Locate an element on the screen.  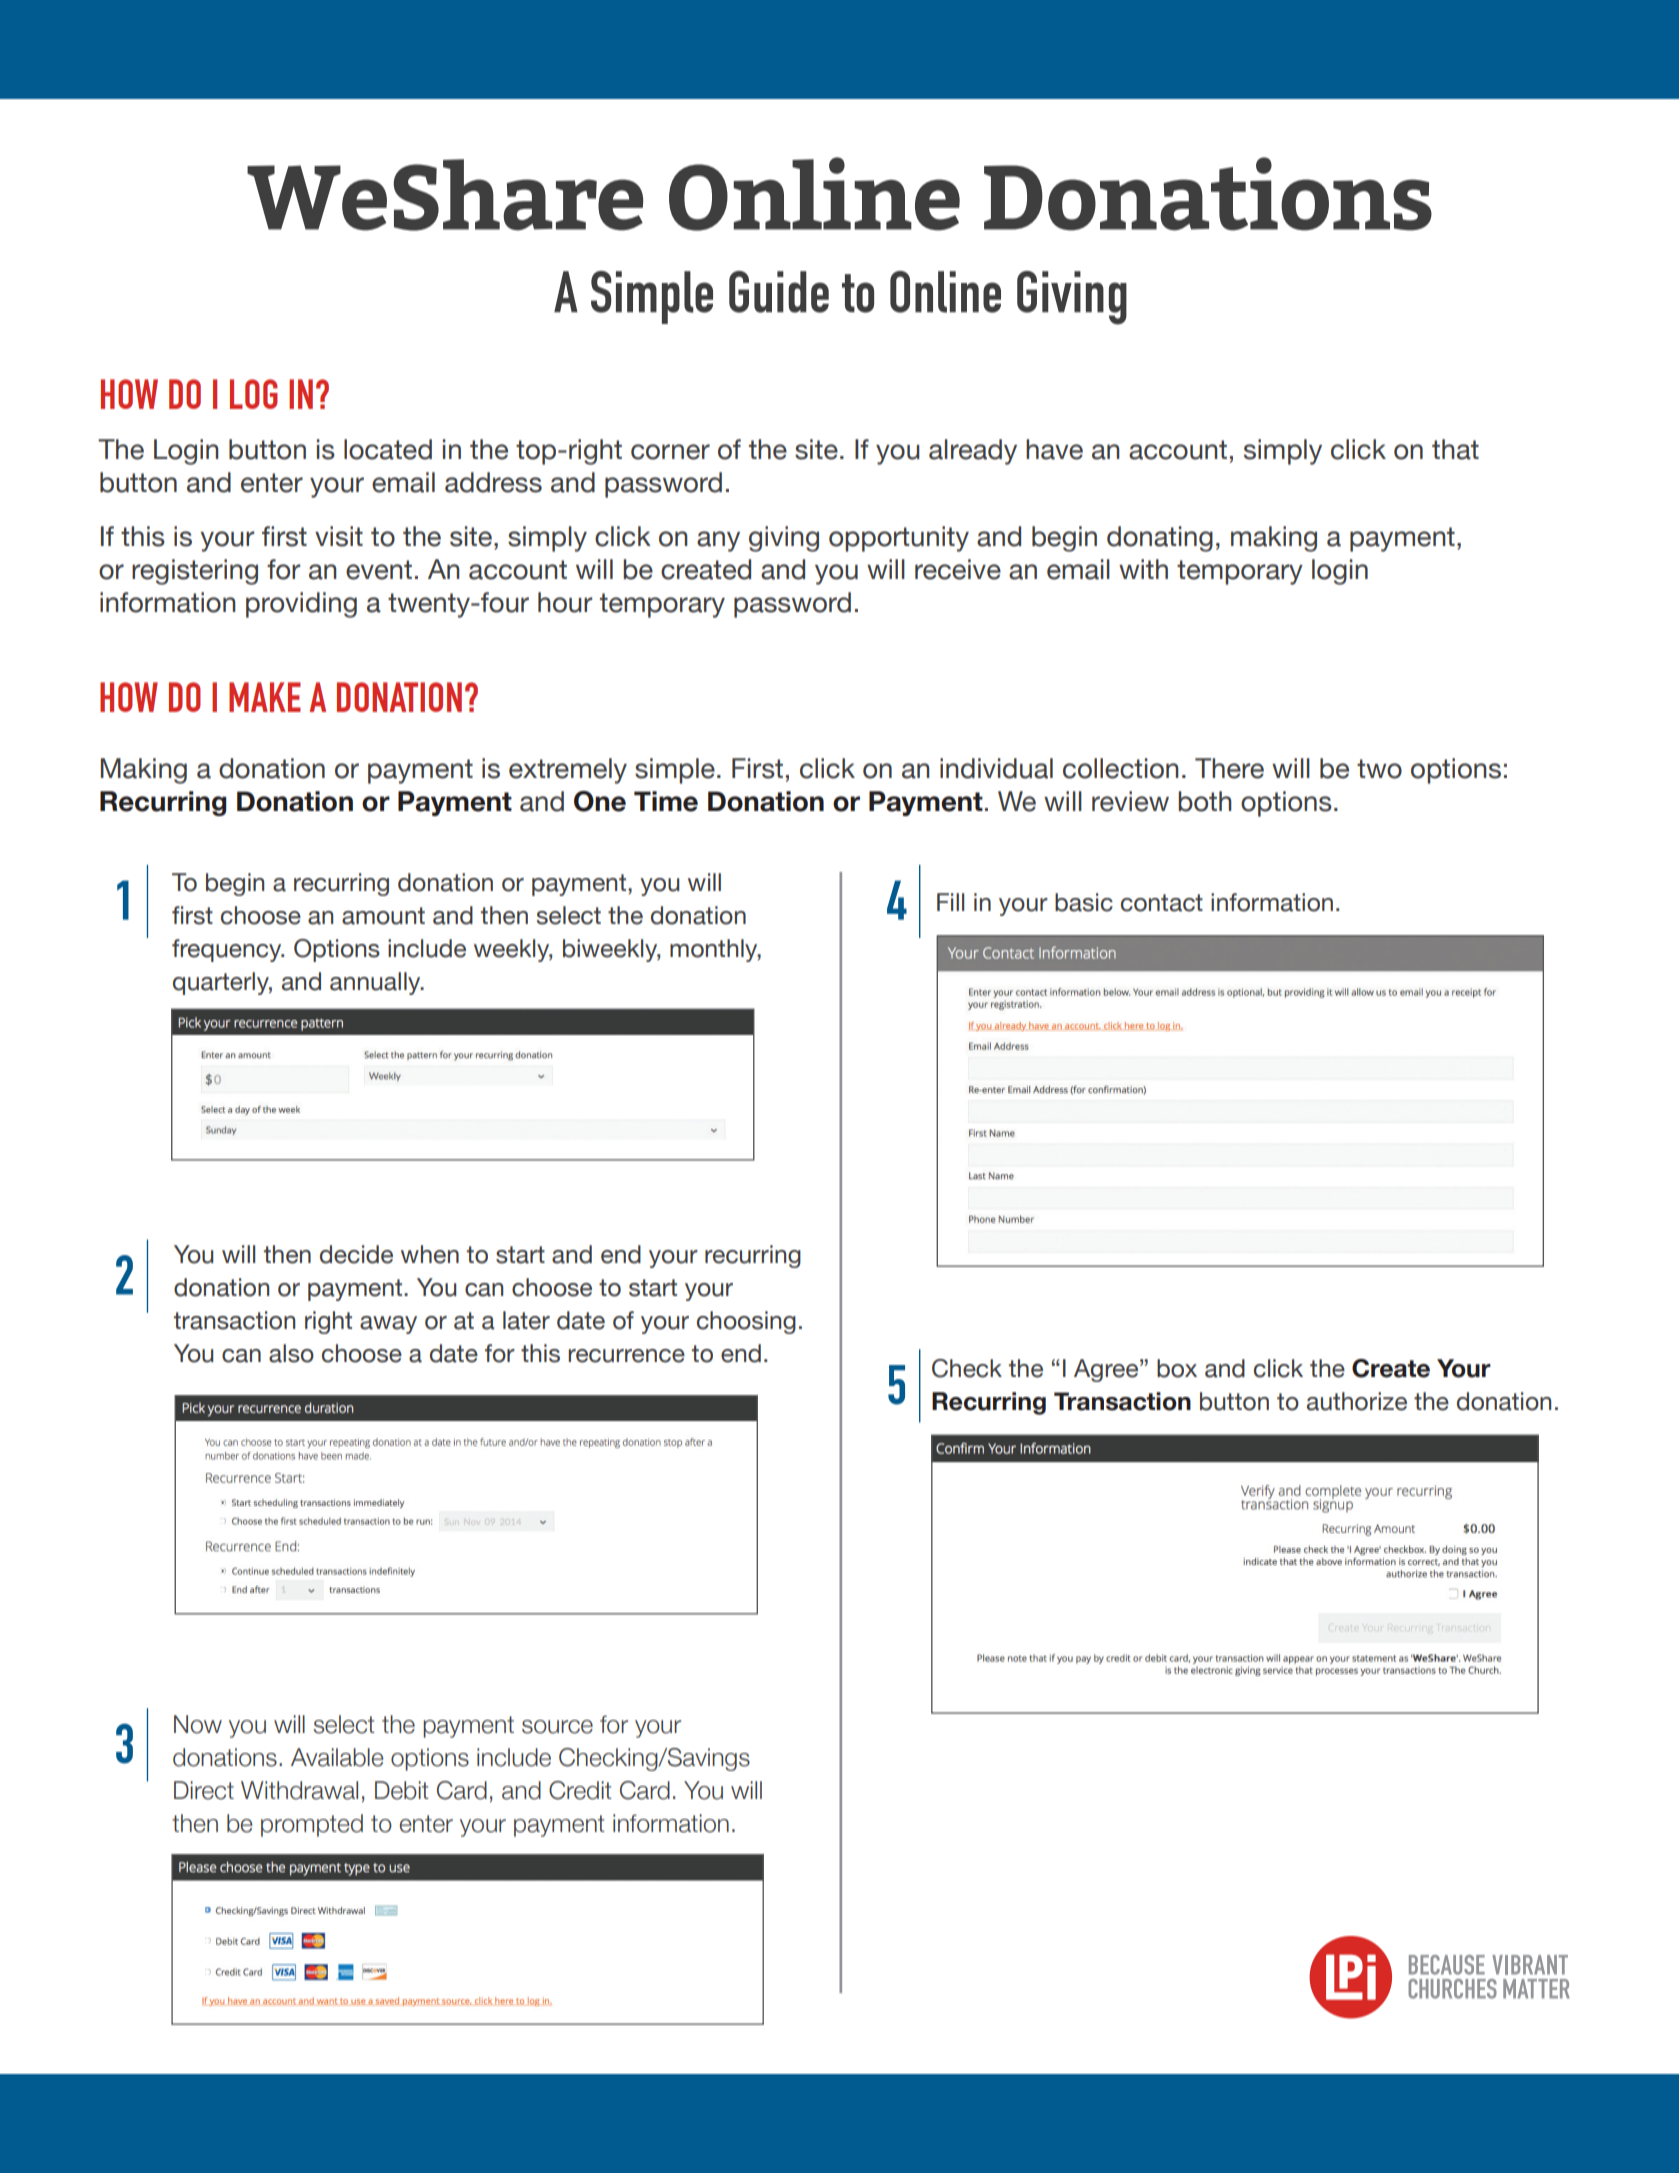
that is located at coordinates (1455, 449).
